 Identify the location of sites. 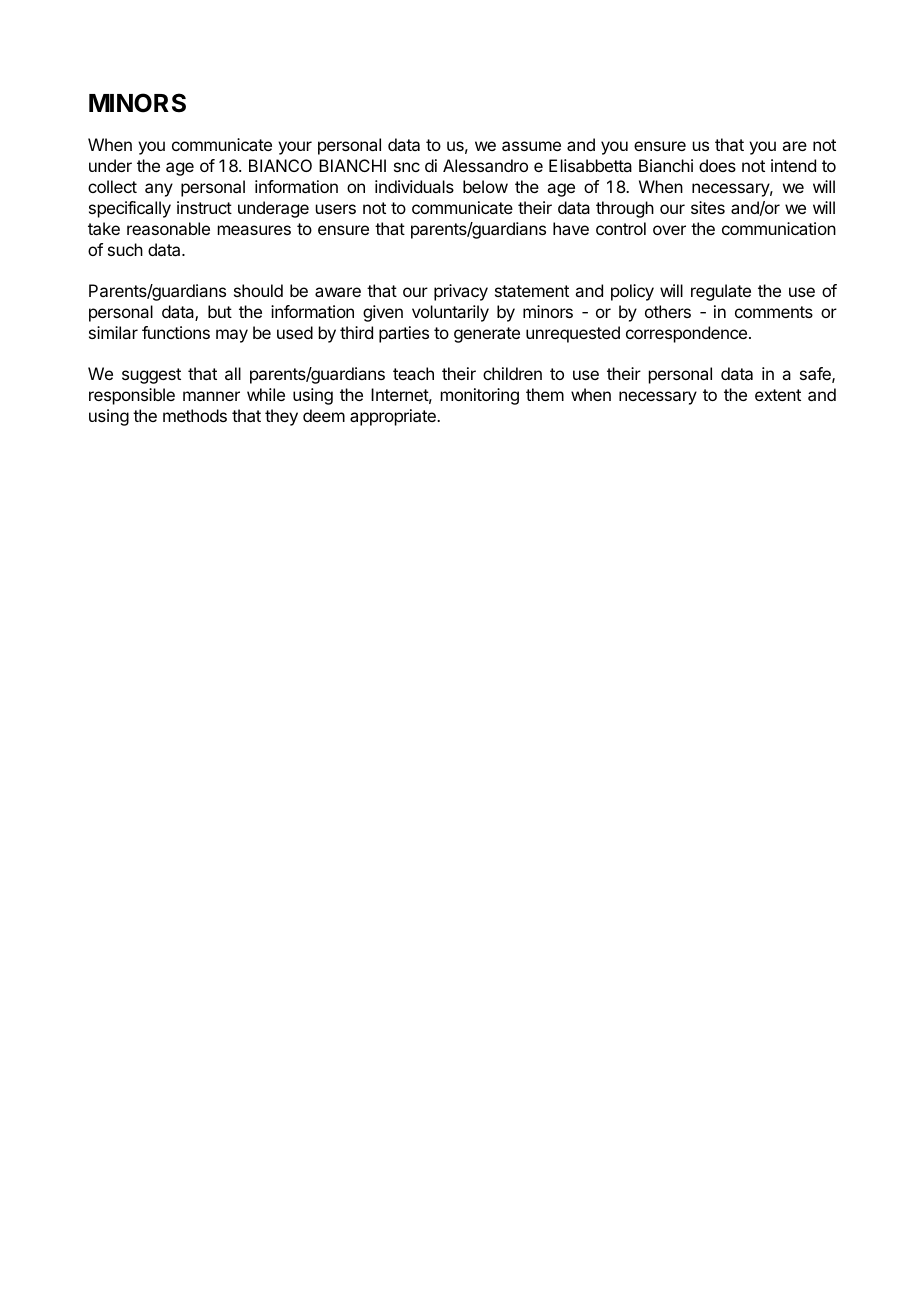
(708, 207).
